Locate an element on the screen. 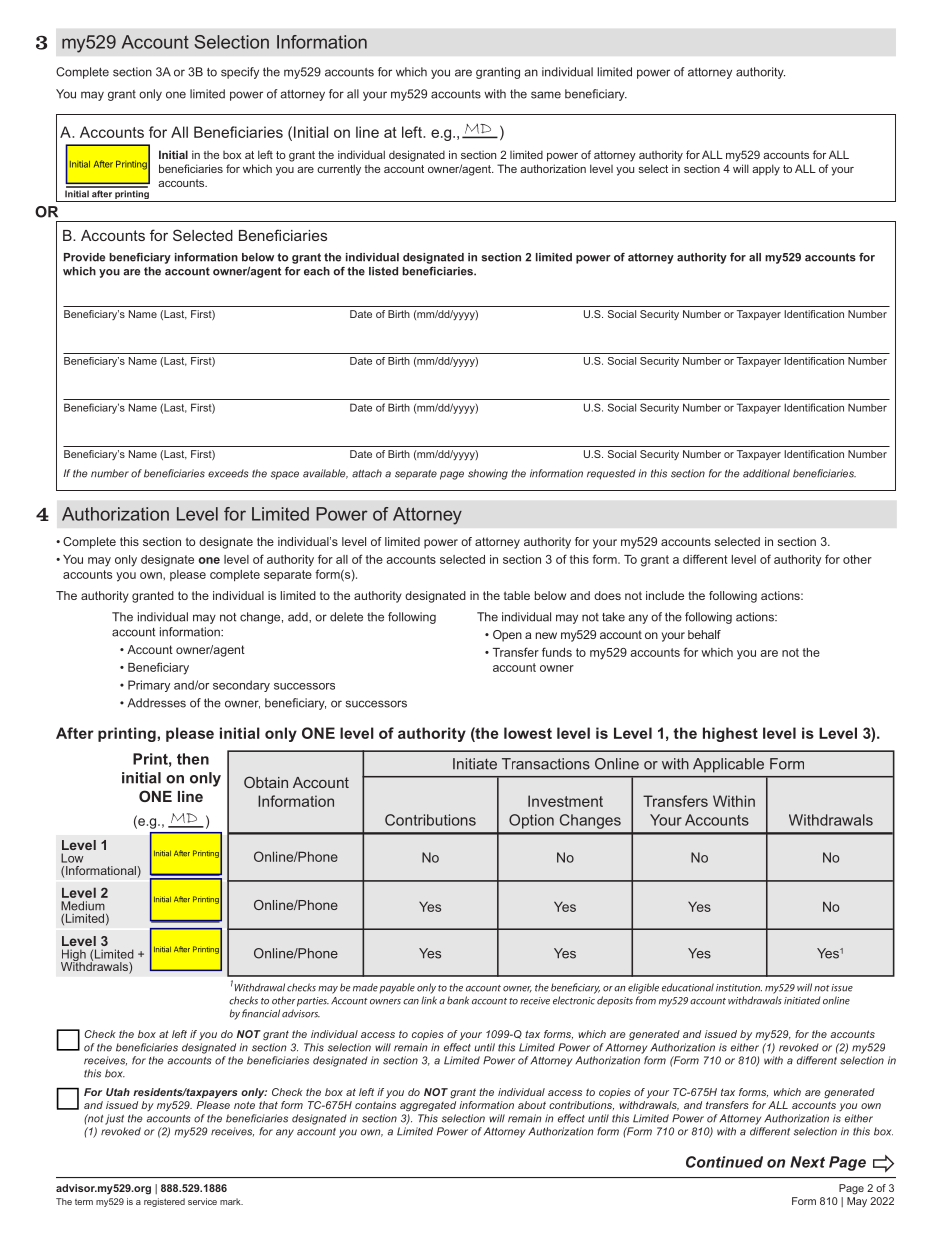 This screenshot has height=1233, width=952. Continued is located at coordinates (724, 1162).
